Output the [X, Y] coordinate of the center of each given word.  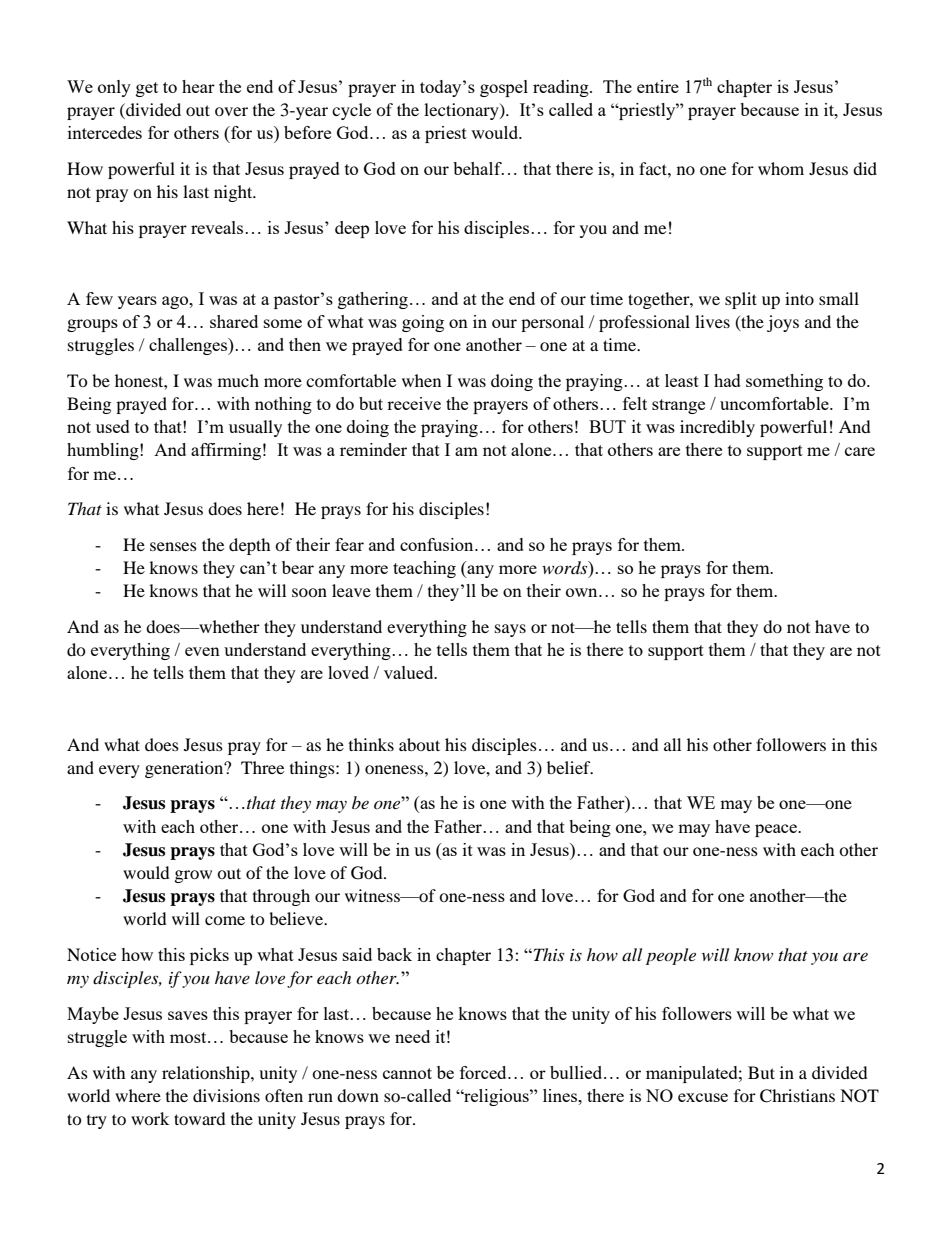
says [510, 630]
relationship [207, 1074]
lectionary [462, 111]
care [860, 451]
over [231, 111]
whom [781, 168]
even [202, 651]
